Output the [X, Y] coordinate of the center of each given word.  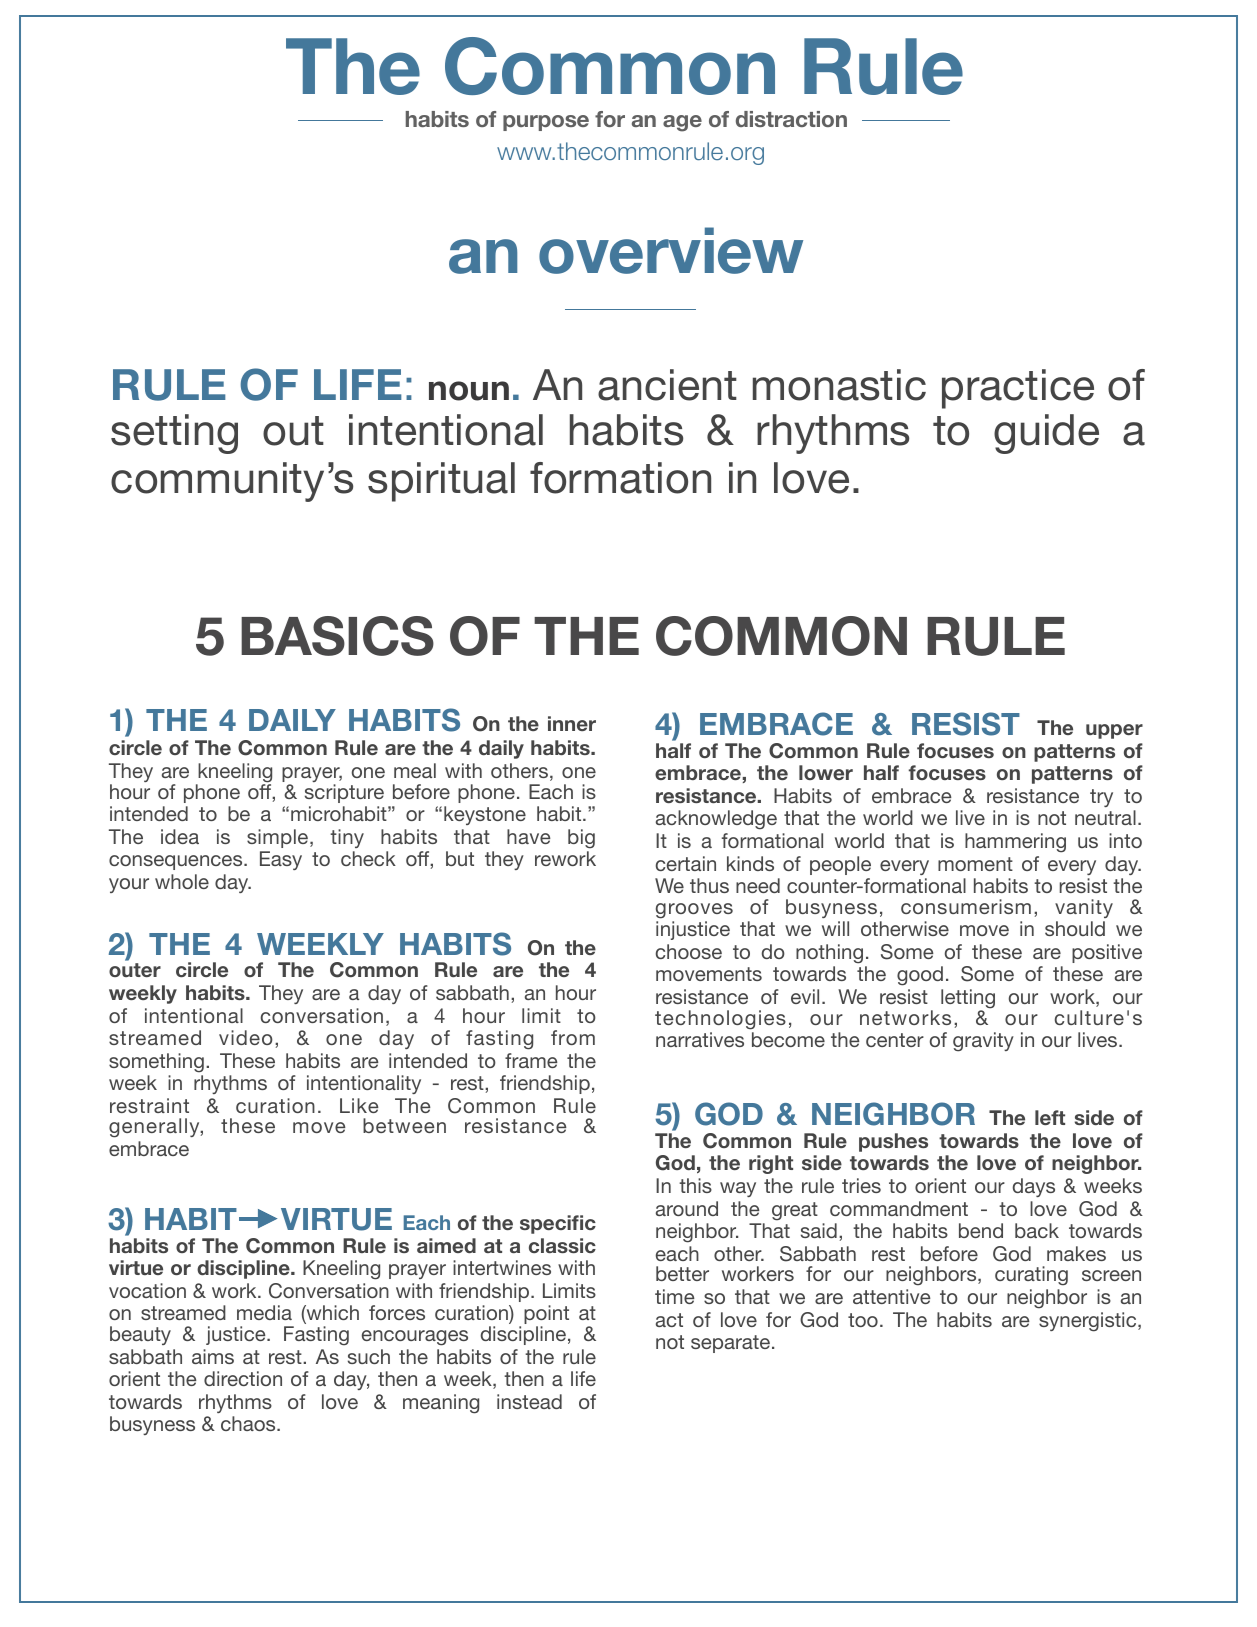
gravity [983, 1042]
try [1101, 798]
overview [671, 250]
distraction [791, 119]
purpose [546, 123]
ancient [667, 385]
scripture [344, 793]
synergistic [1089, 1322]
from [573, 1037]
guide [1046, 434]
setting [174, 434]
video [246, 1037]
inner [572, 723]
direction [243, 1378]
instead [529, 1401]
